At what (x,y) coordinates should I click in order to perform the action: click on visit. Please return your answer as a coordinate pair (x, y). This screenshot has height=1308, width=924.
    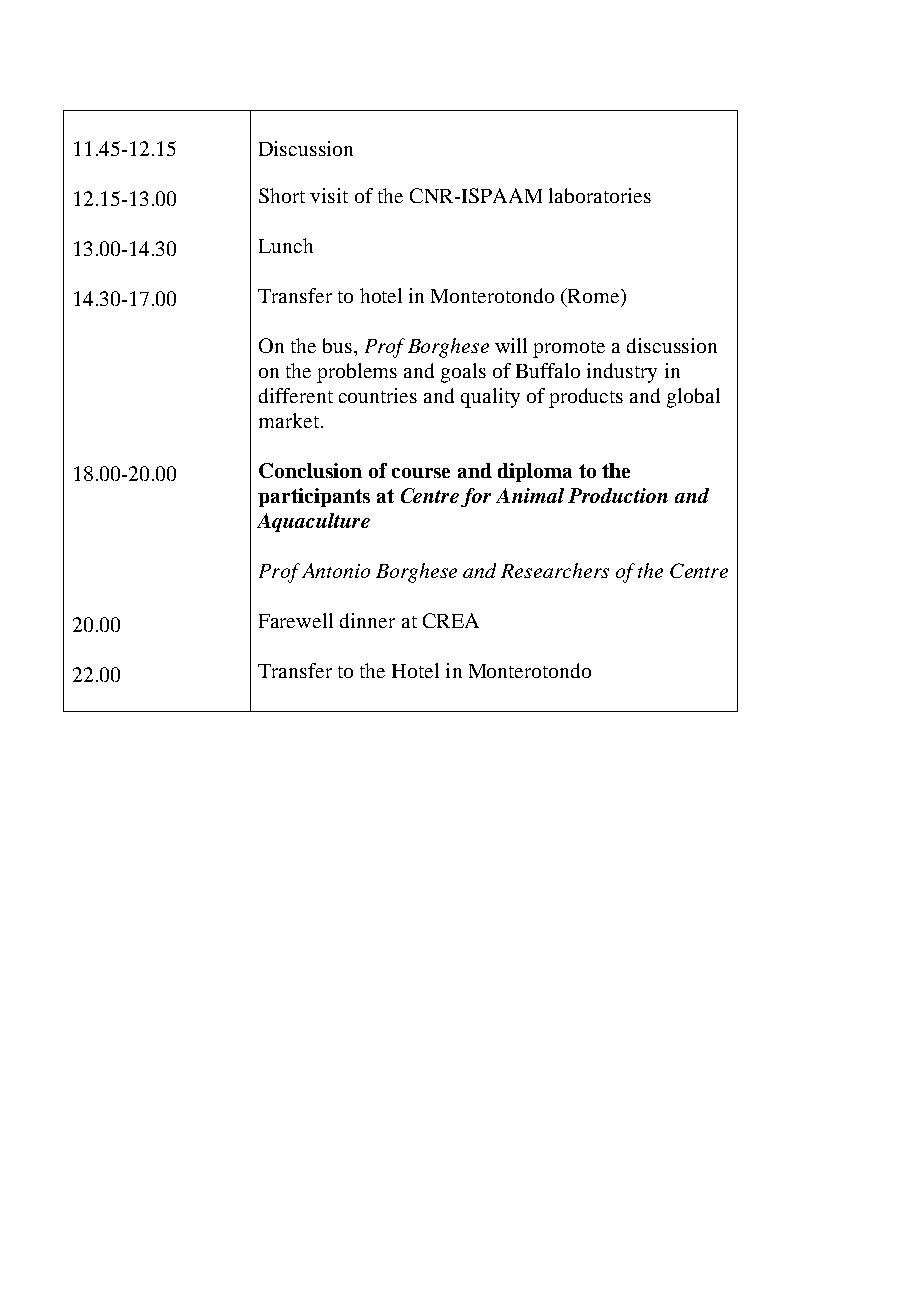
    Looking at the image, I should click on (329, 195).
